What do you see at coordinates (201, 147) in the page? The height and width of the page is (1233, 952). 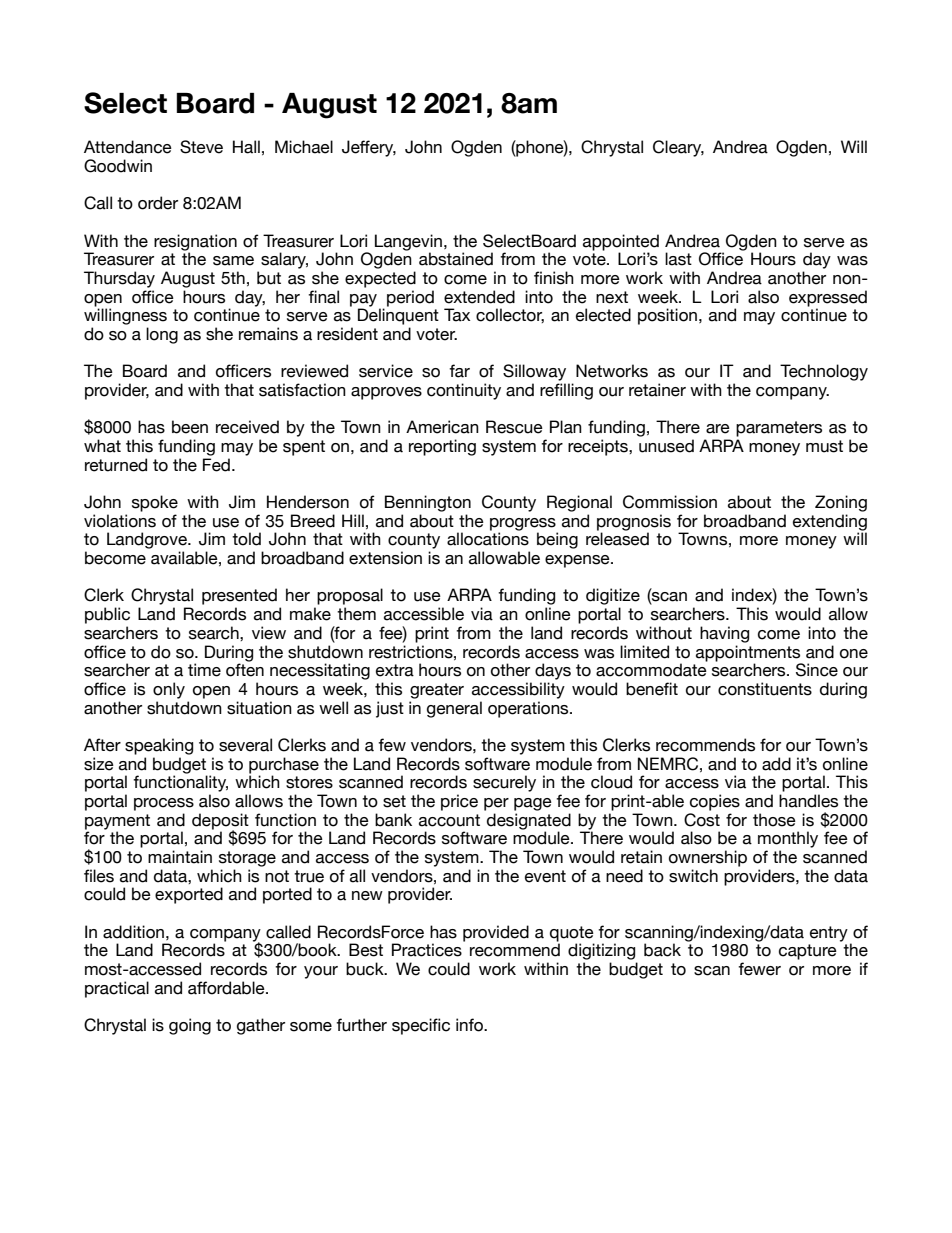 I see `Steve` at bounding box center [201, 147].
